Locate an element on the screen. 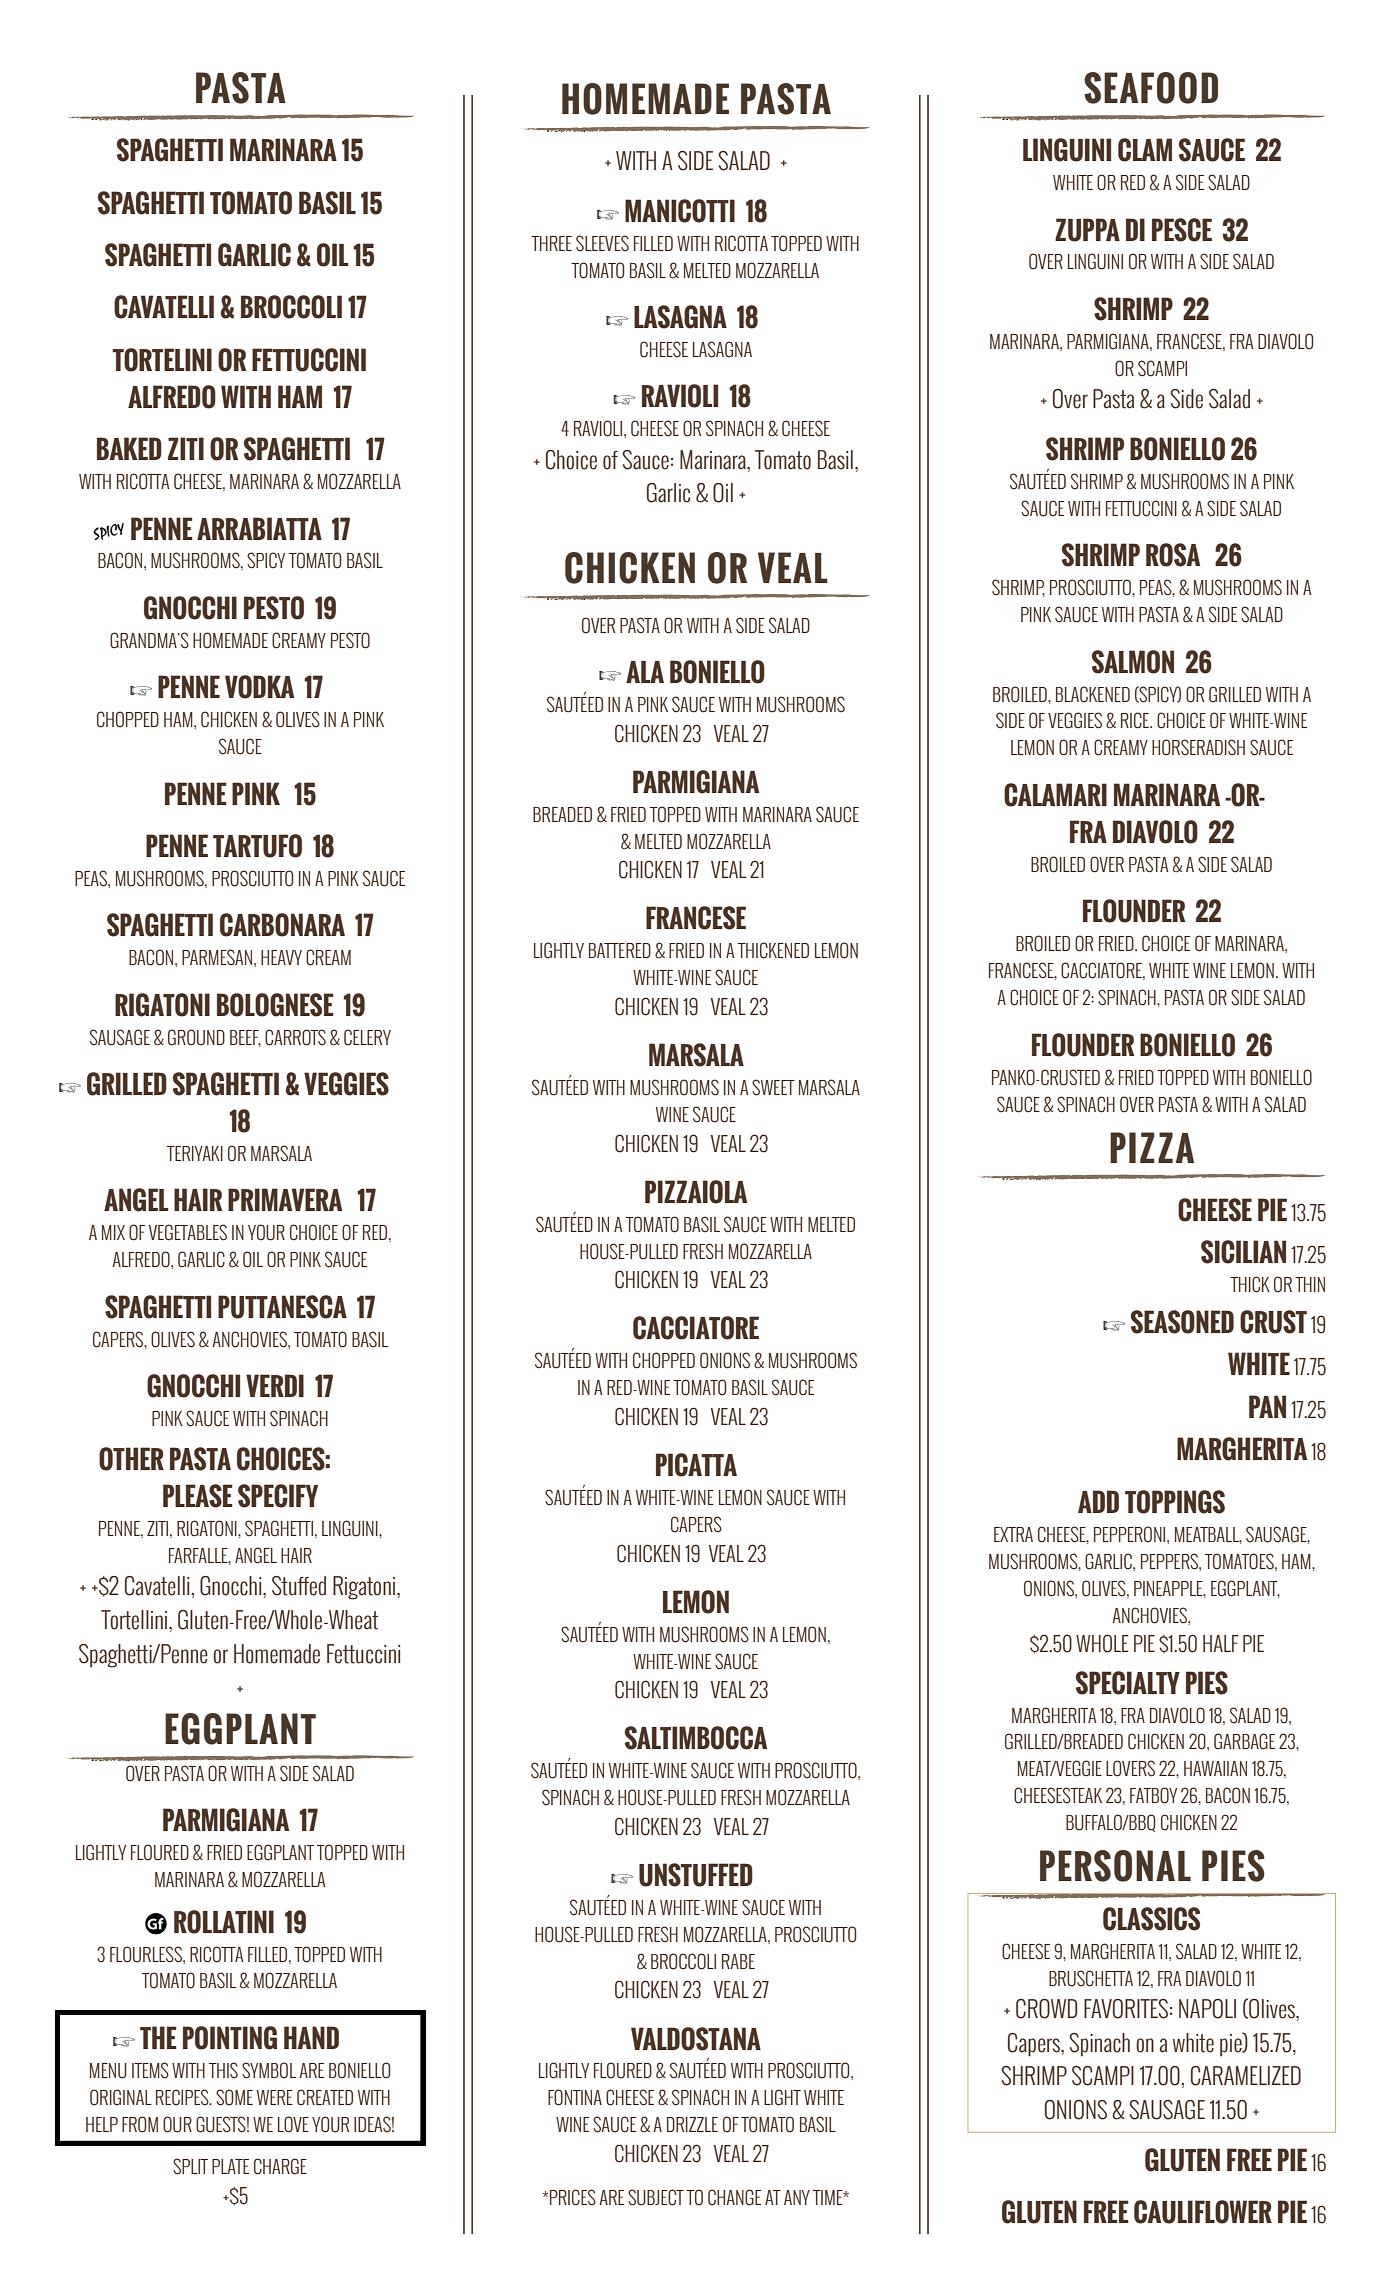 The height and width of the screenshot is (2293, 1392). SWEET is located at coordinates (773, 1087).
